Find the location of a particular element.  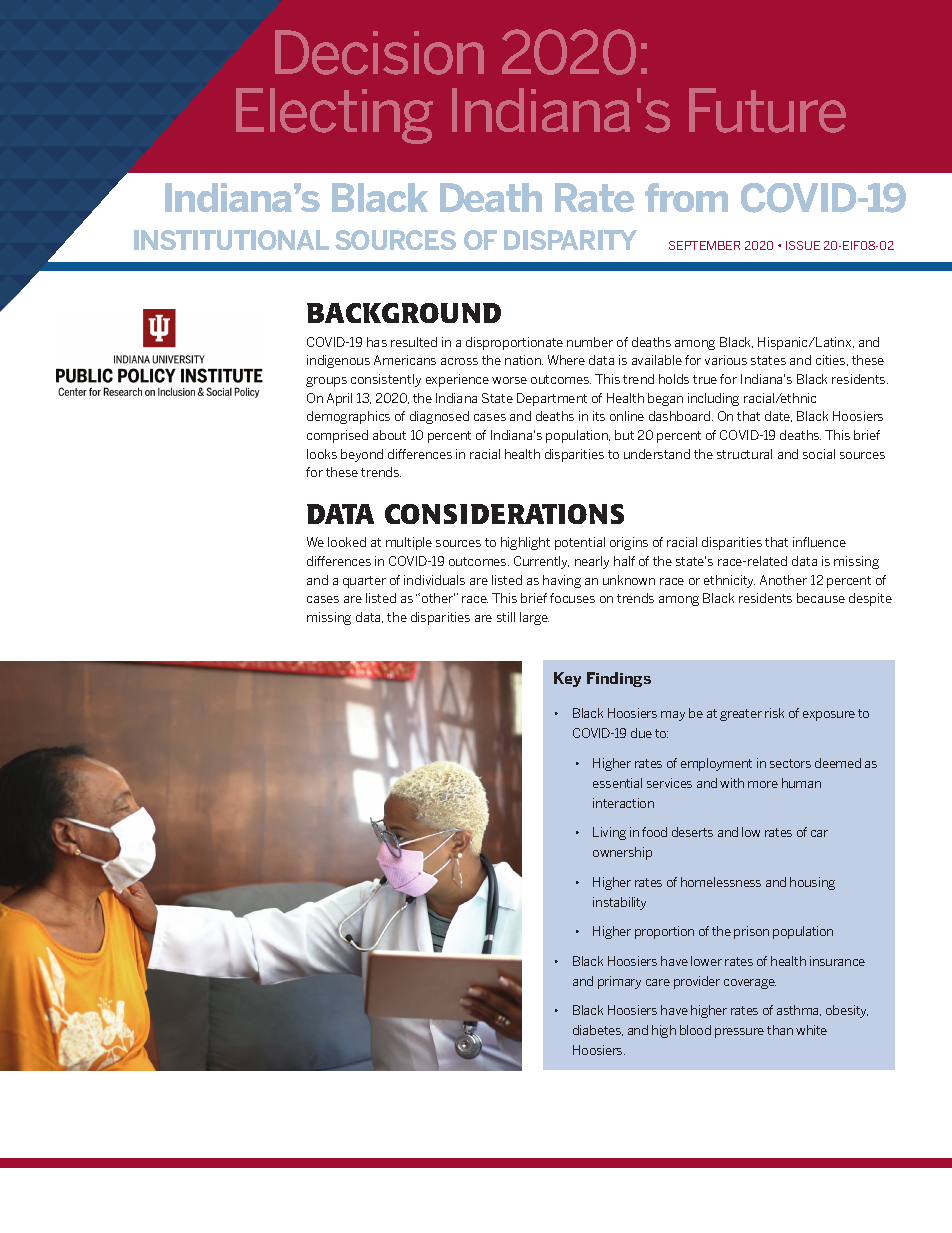

diabetes is located at coordinates (598, 1030).
